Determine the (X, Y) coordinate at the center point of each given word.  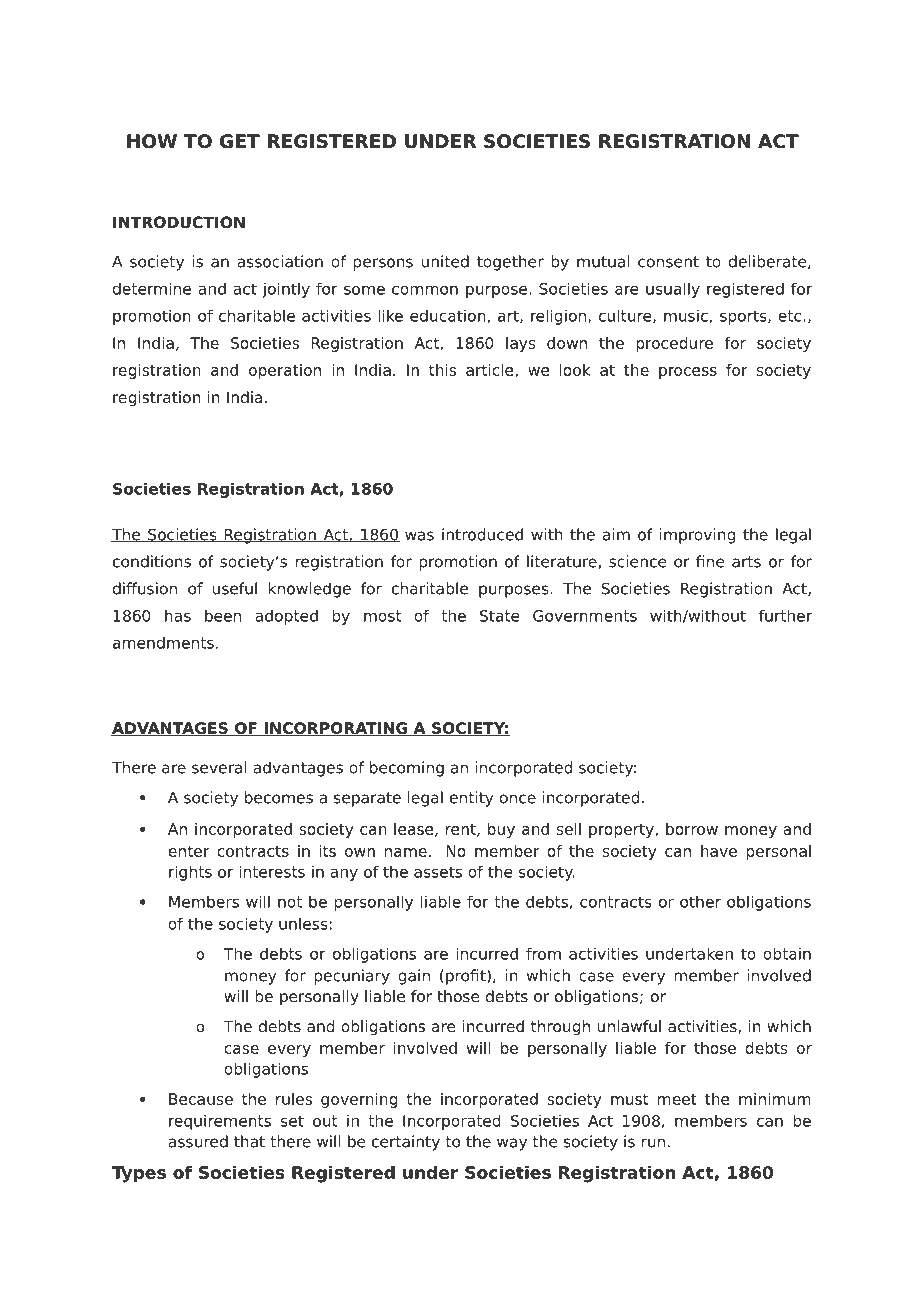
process (688, 373)
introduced (482, 534)
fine (710, 561)
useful (235, 588)
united (445, 261)
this (442, 370)
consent (668, 262)
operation (285, 371)
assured (198, 1141)
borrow (692, 829)
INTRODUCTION (179, 222)
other (700, 901)
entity (471, 799)
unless (303, 923)
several (219, 767)
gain (414, 977)
